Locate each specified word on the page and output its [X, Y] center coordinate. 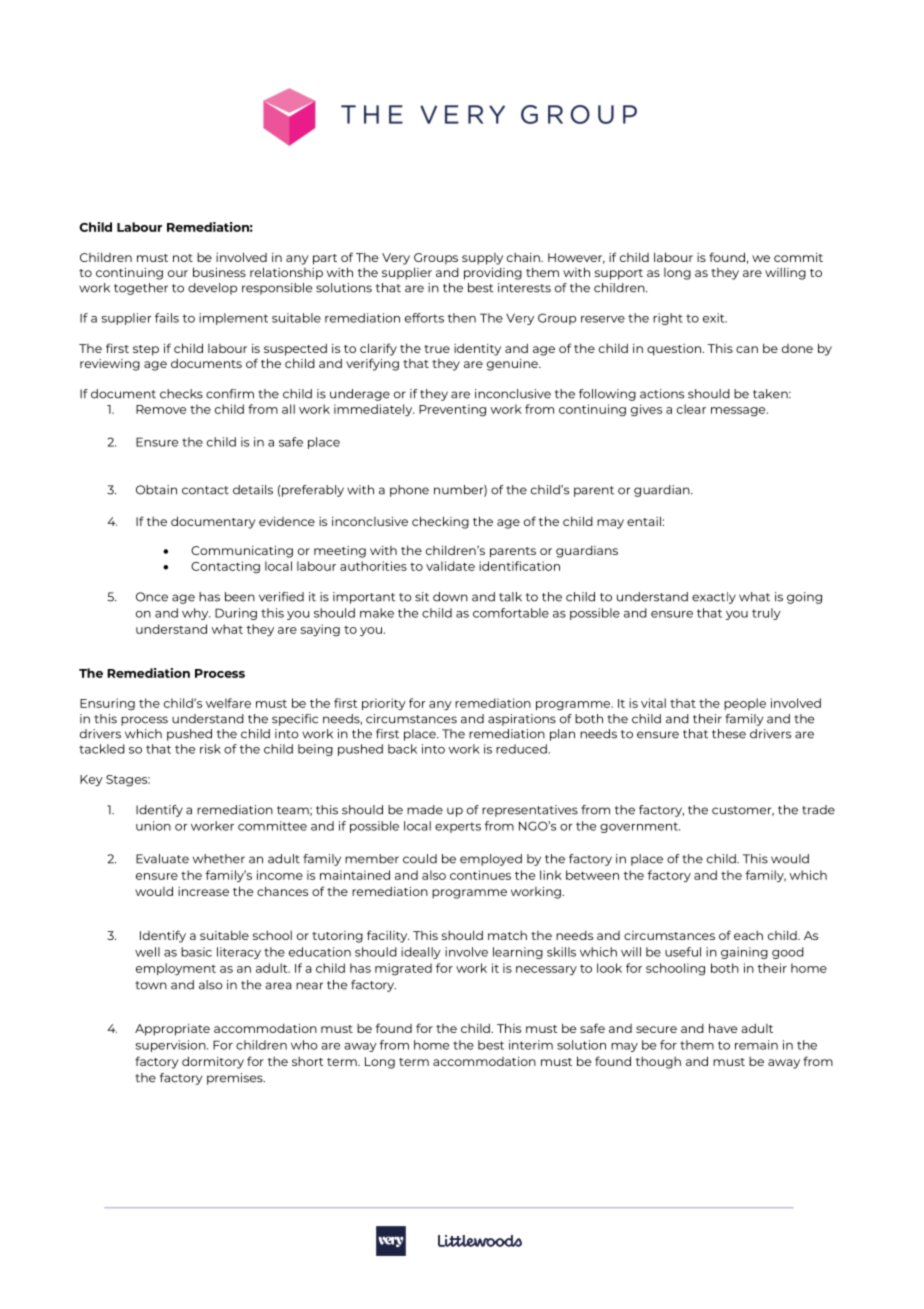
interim [531, 1045]
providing [493, 274]
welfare [228, 703]
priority [384, 704]
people [745, 704]
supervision [171, 1046]
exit [715, 318]
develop [212, 289]
